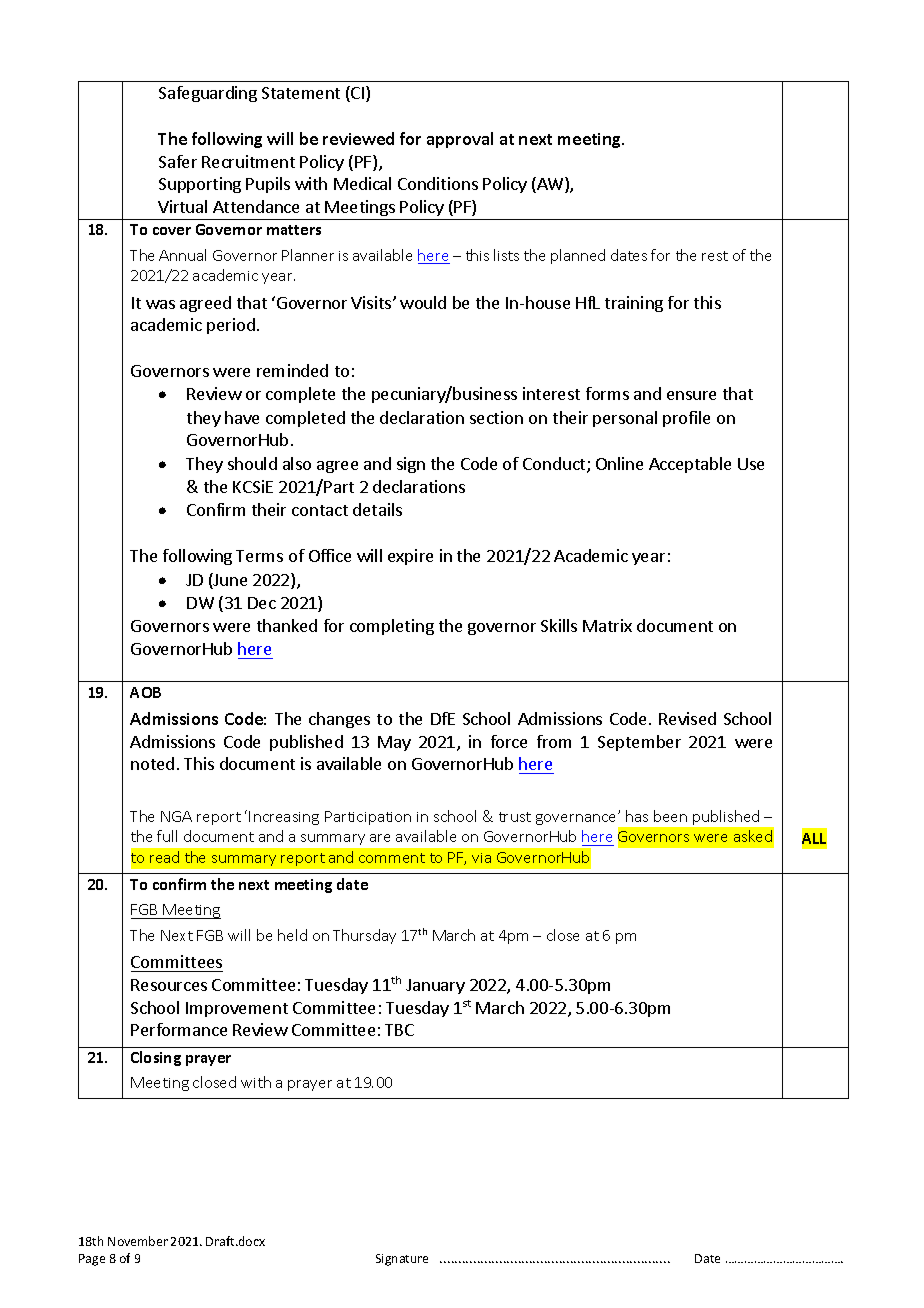  I want to click on planned, so click(578, 256).
